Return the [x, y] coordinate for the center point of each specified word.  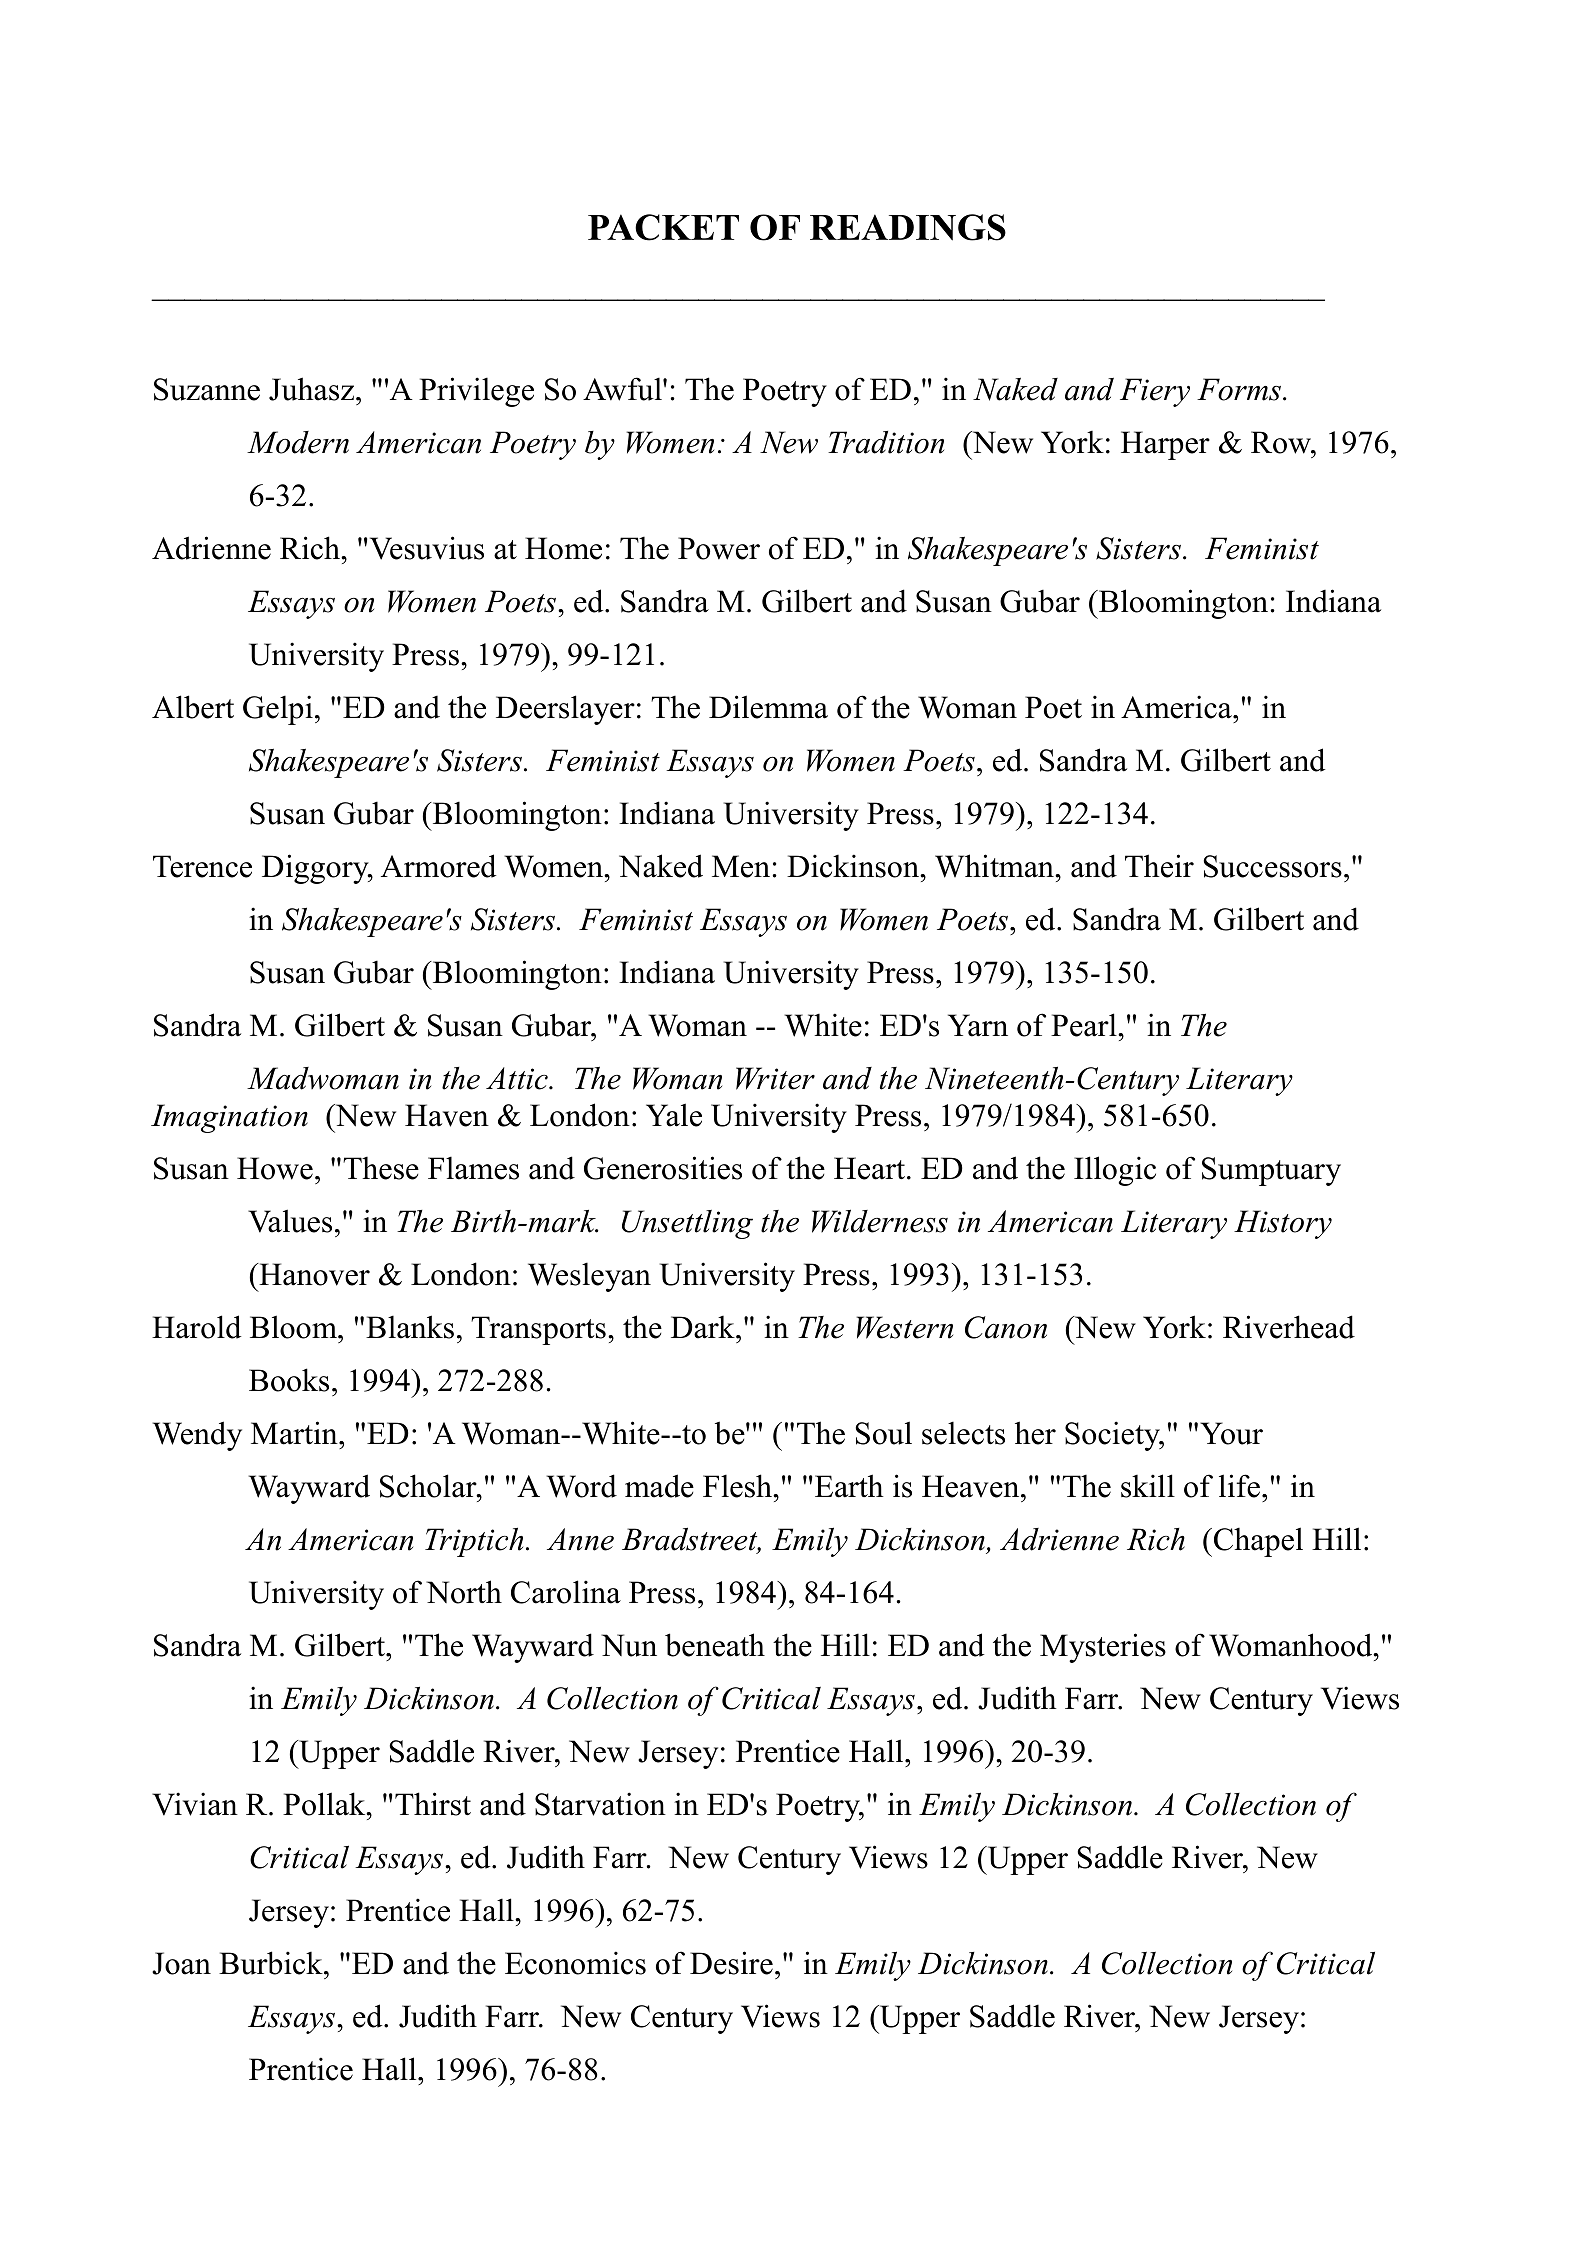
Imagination [229, 1118]
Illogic [1115, 1171]
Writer [775, 1078]
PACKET [663, 227]
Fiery [1155, 392]
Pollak [325, 1804]
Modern [298, 442]
